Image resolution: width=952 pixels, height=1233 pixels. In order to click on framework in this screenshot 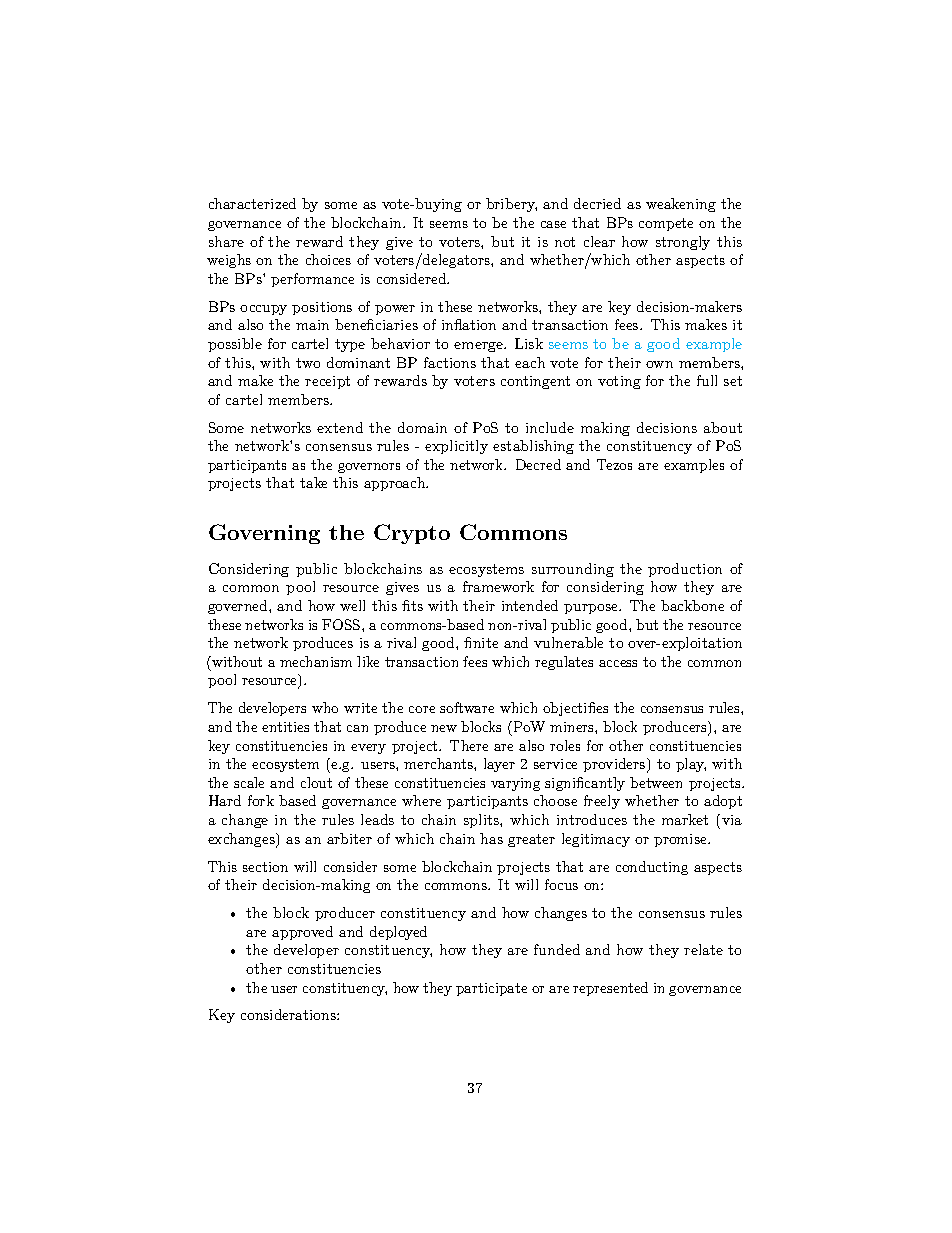, I will do `click(498, 586)`.
